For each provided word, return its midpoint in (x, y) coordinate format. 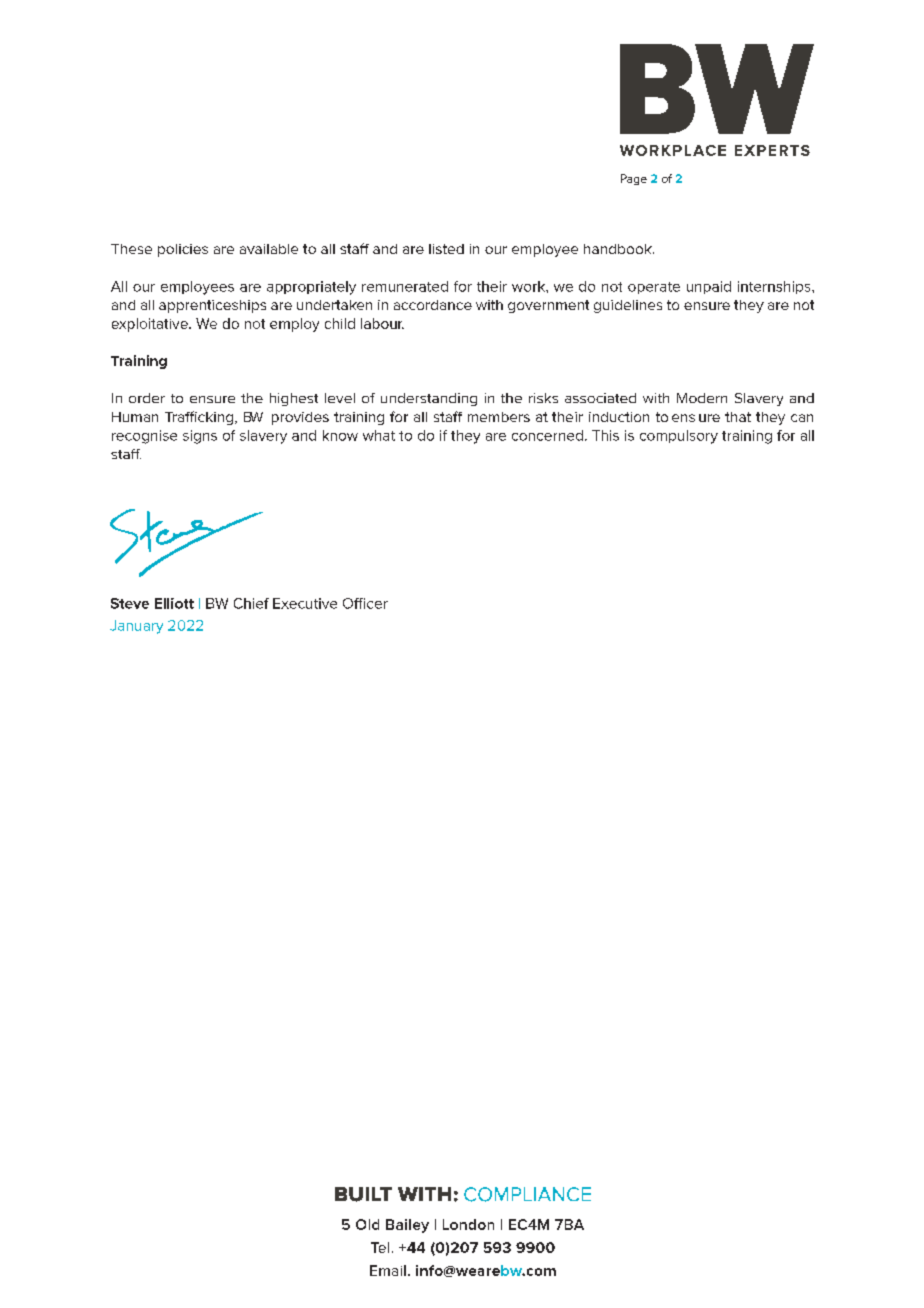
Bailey (407, 1226)
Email (388, 1270)
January (136, 627)
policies (183, 250)
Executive (305, 603)
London (468, 1224)
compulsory (679, 437)
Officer (365, 603)
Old (367, 1224)
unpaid (709, 287)
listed (446, 249)
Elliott (174, 603)
